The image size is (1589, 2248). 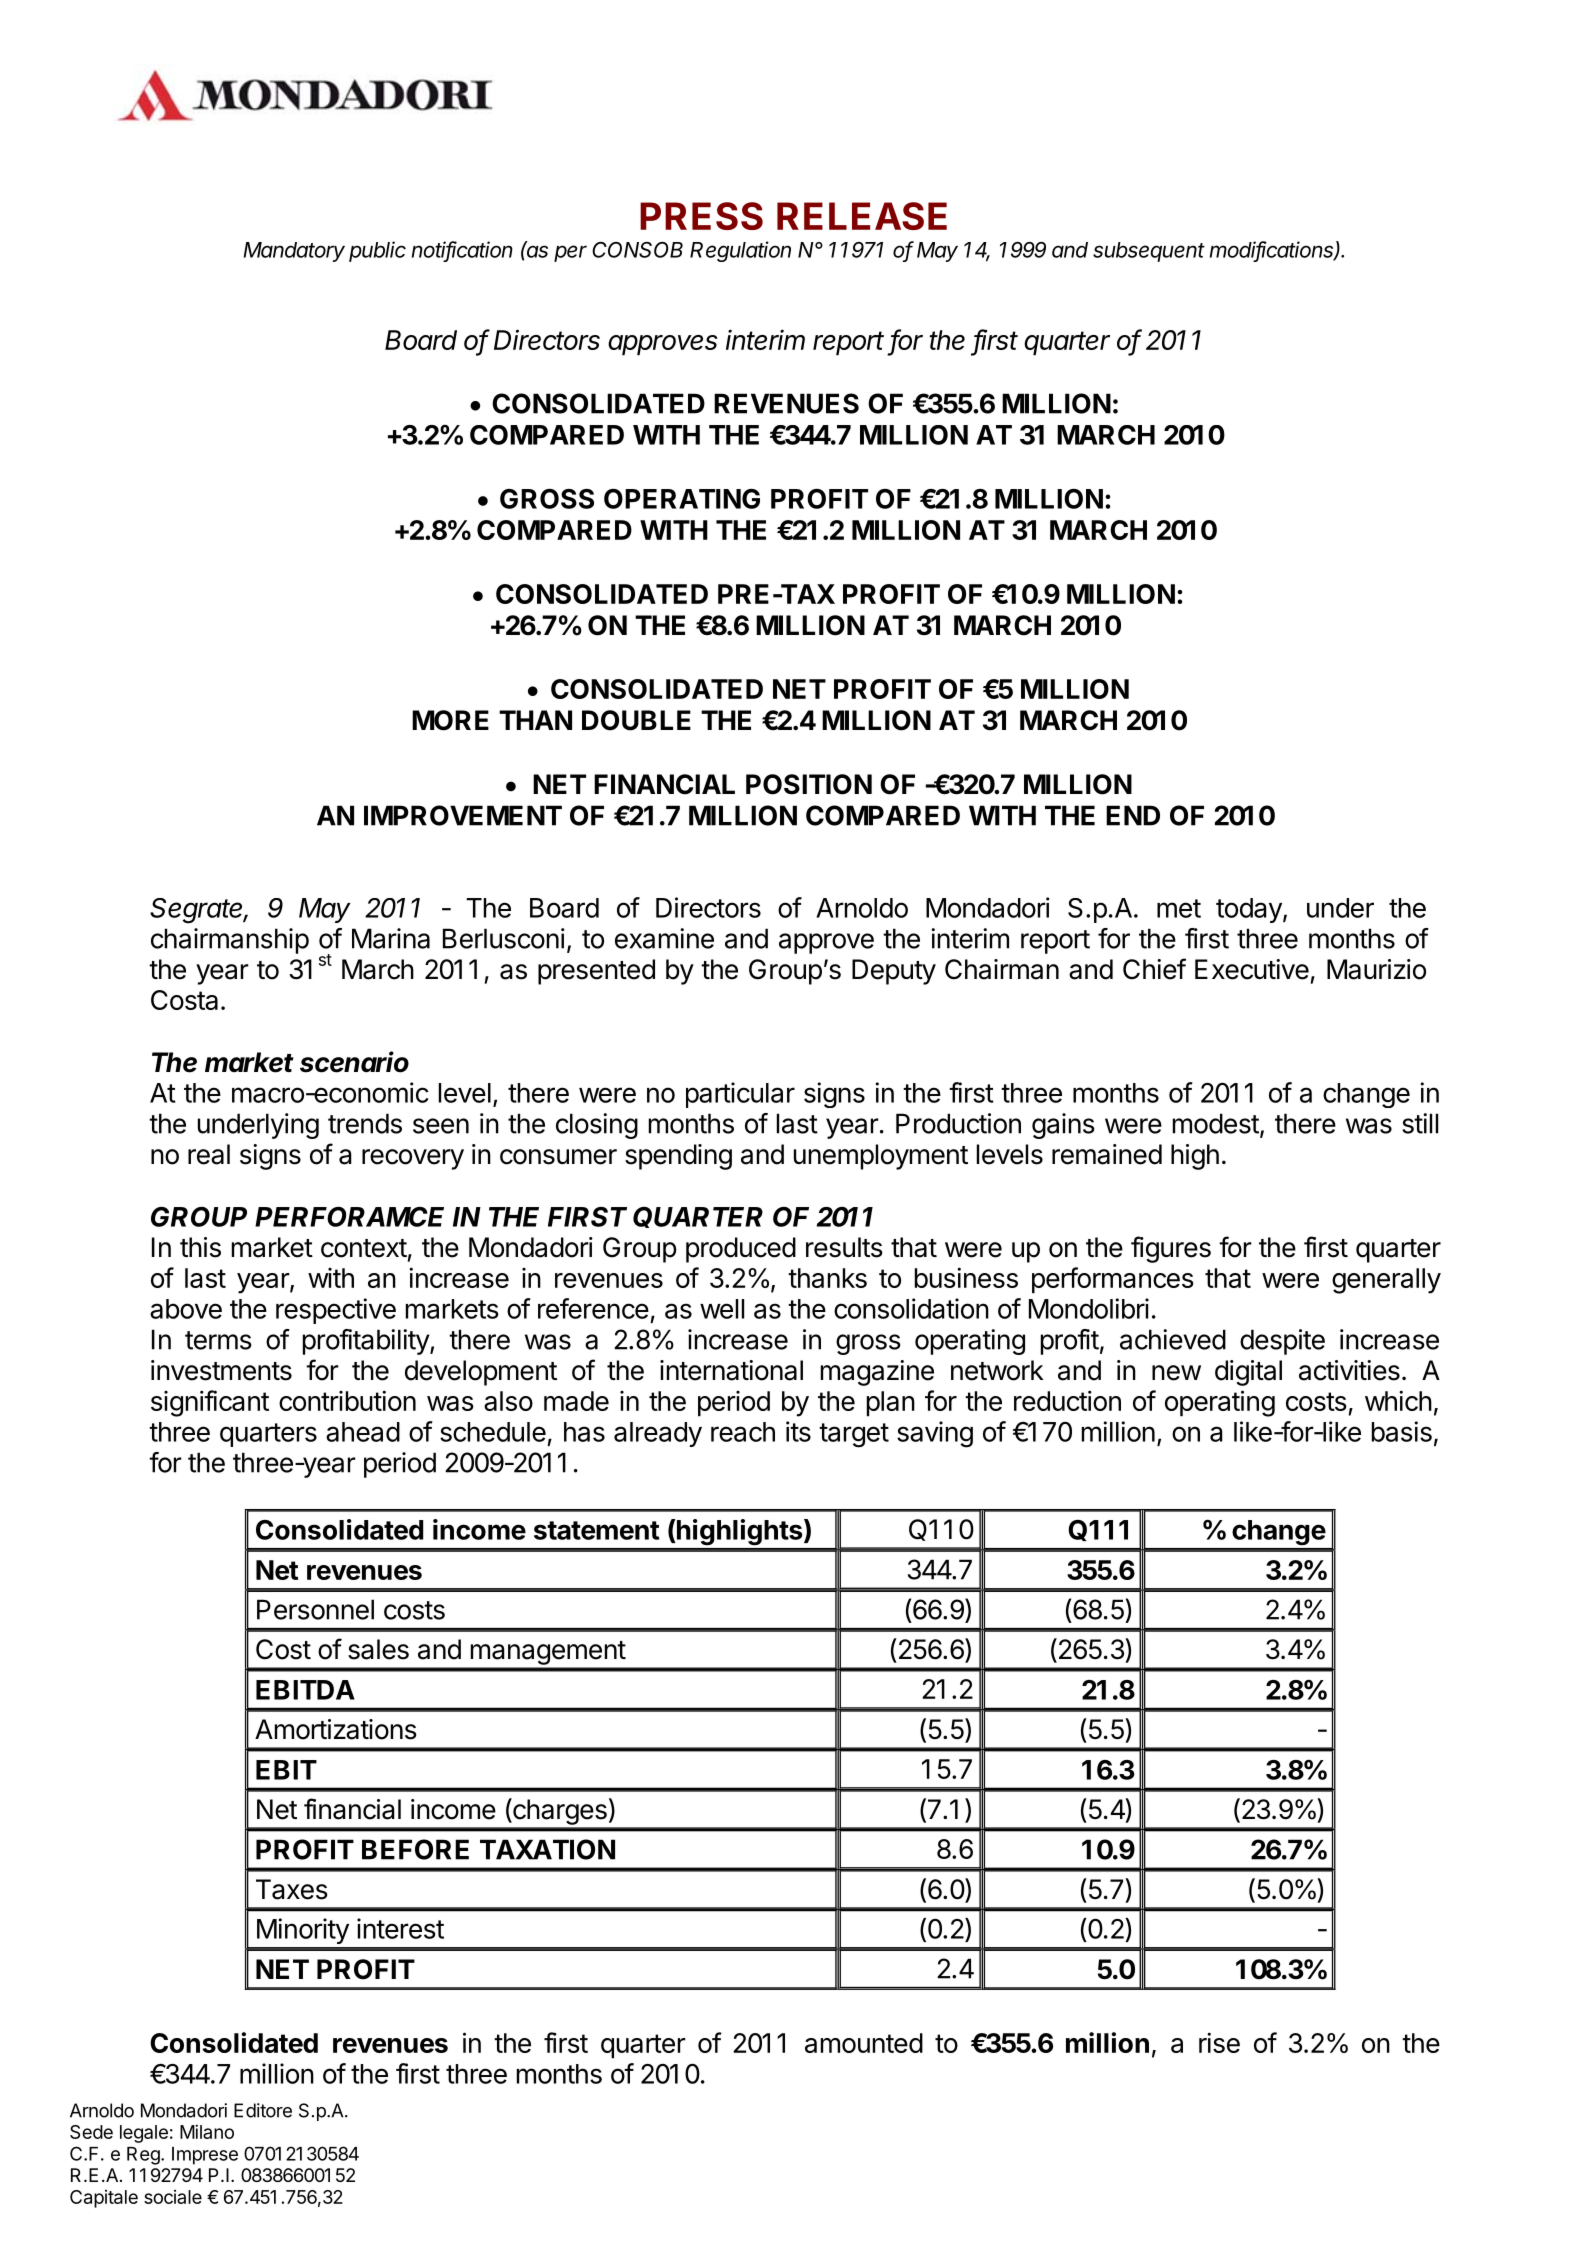 What do you see at coordinates (678, 1157) in the document?
I see `spending` at bounding box center [678, 1157].
